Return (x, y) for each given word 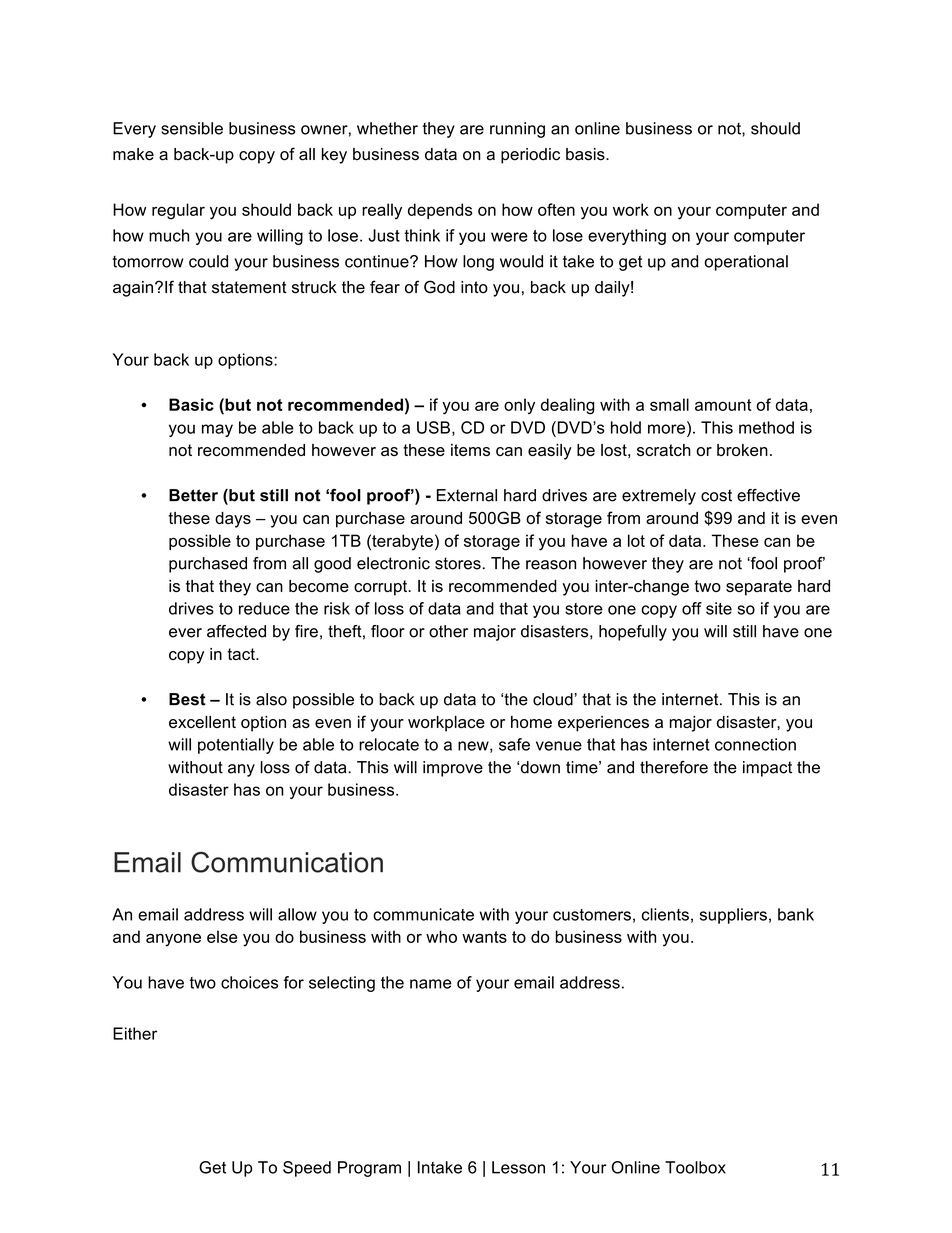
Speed (307, 1169)
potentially (236, 746)
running (517, 130)
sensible (192, 128)
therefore (674, 767)
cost (716, 495)
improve (453, 769)
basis (586, 154)
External (467, 495)
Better (193, 495)
